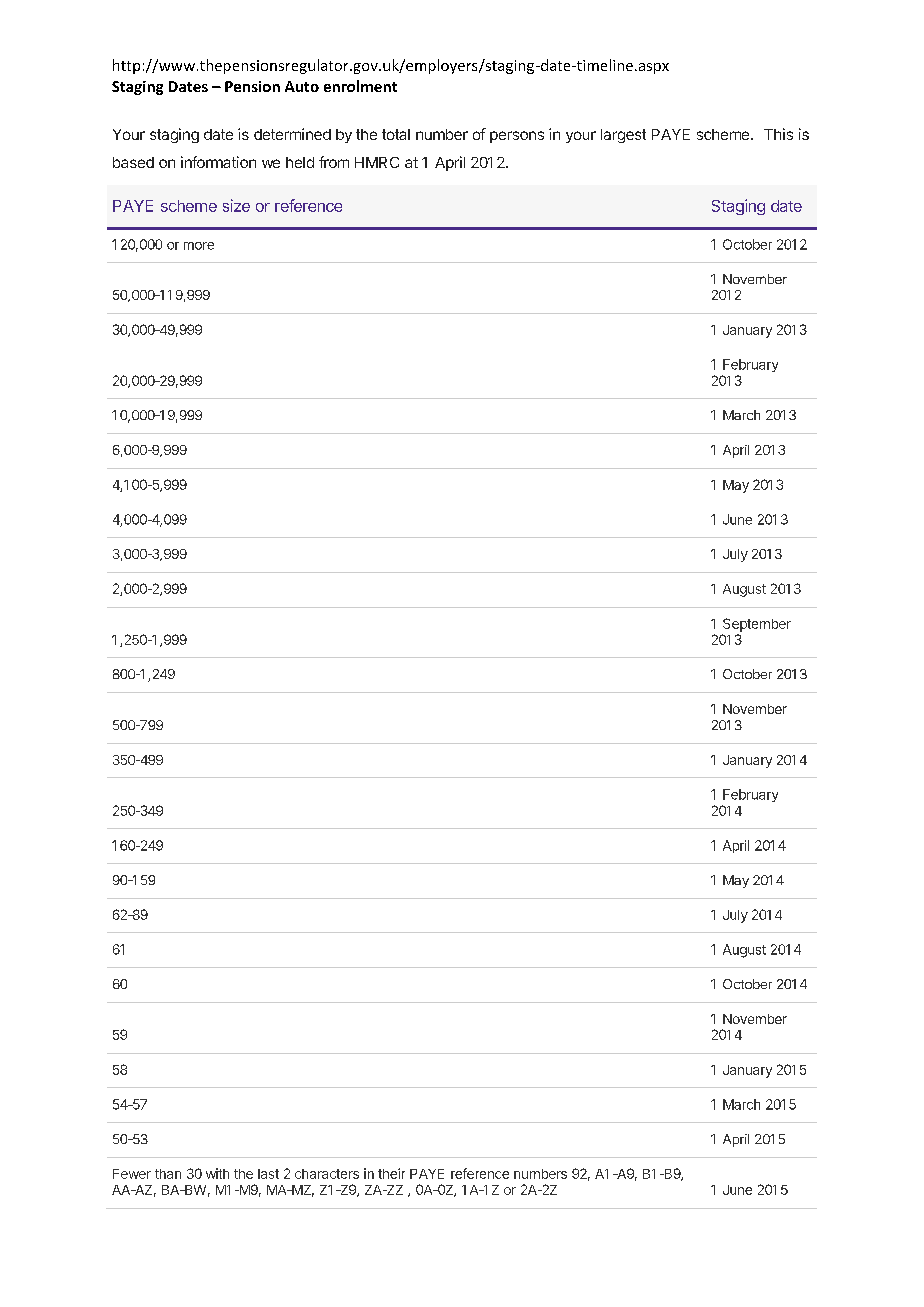 The width and height of the image is (924, 1307). I want to click on September, so click(757, 625).
